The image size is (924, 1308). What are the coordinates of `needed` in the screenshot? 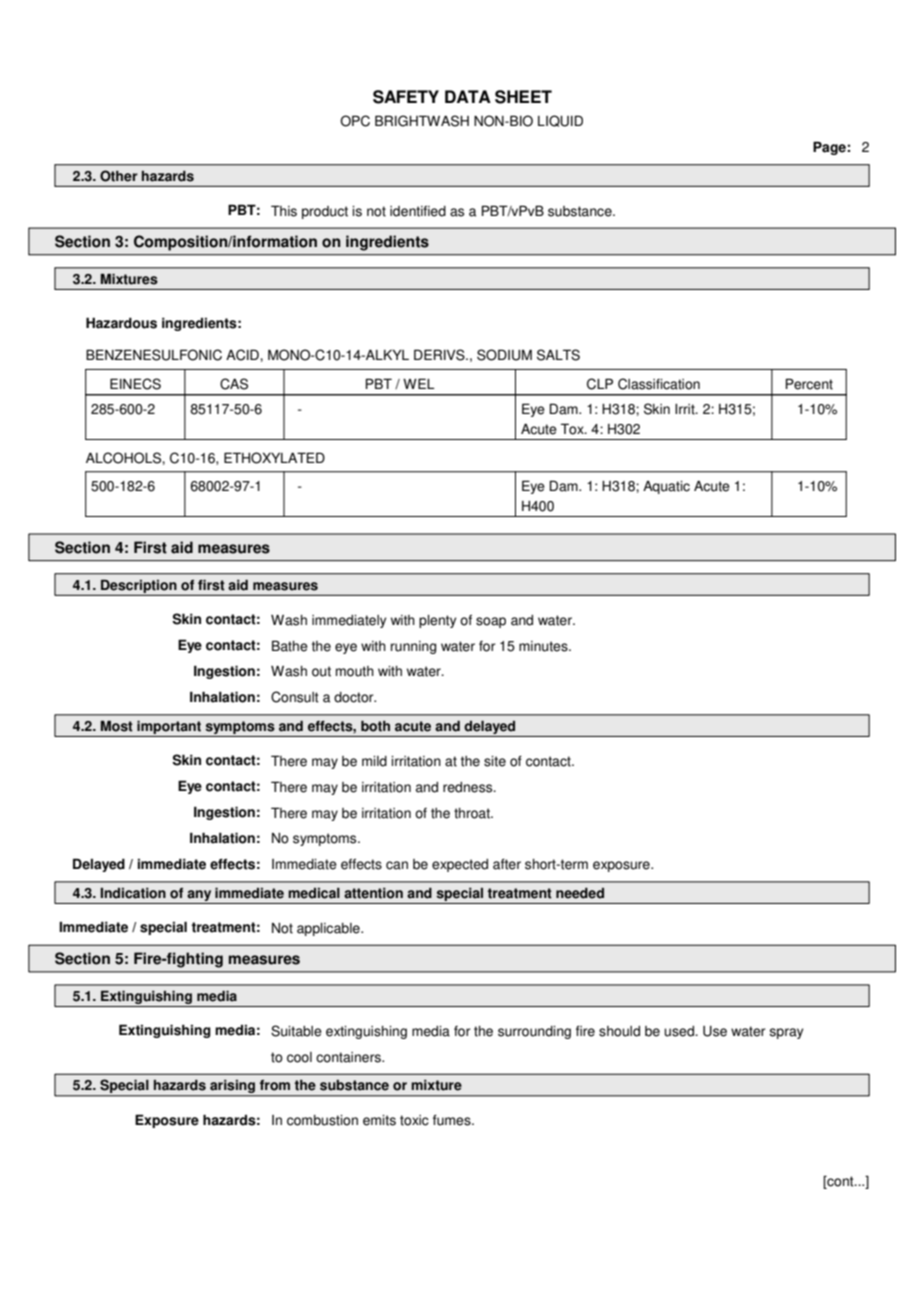 It's located at (580, 893).
